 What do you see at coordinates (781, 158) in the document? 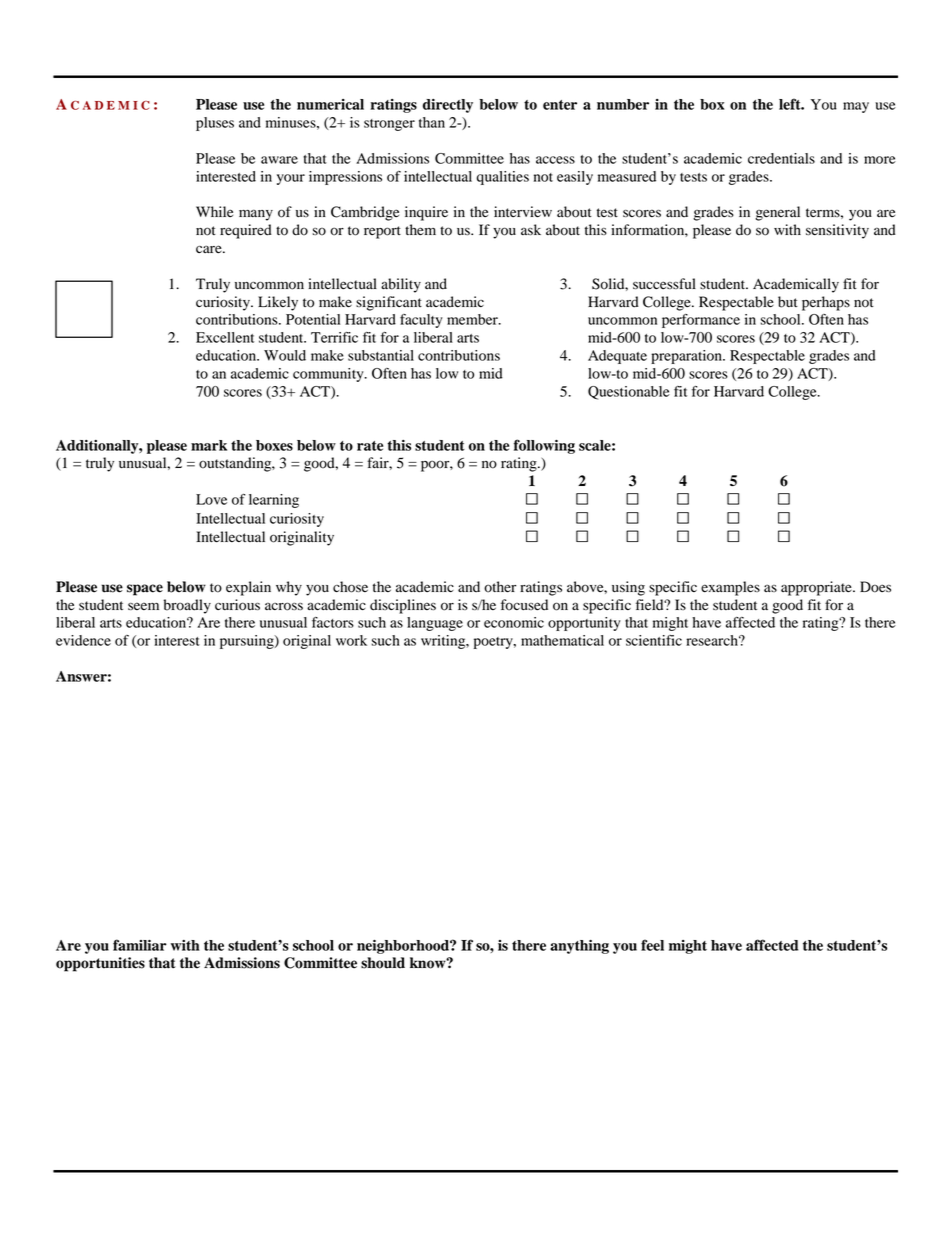
I see `credentials` at bounding box center [781, 158].
